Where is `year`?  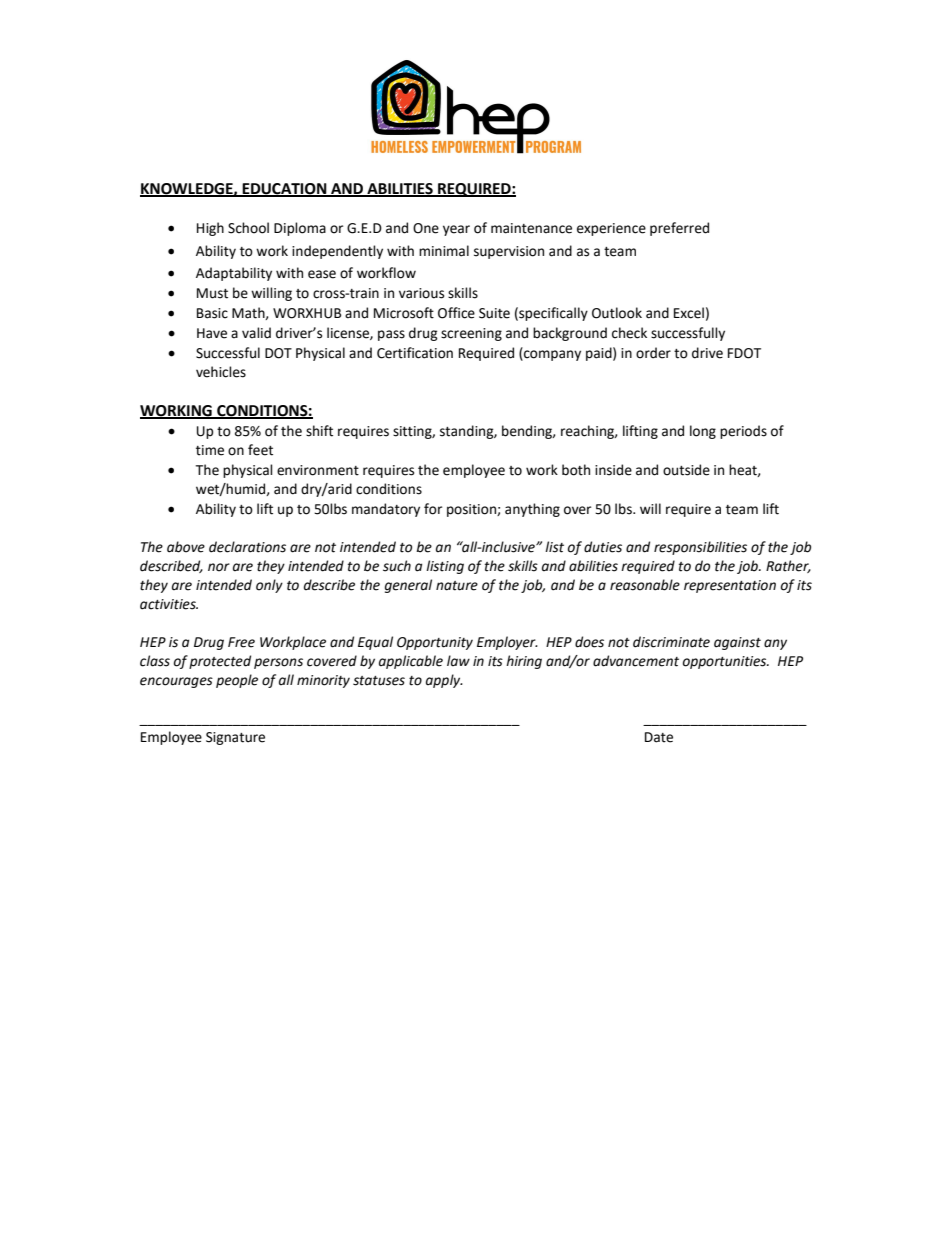
year is located at coordinates (456, 230).
